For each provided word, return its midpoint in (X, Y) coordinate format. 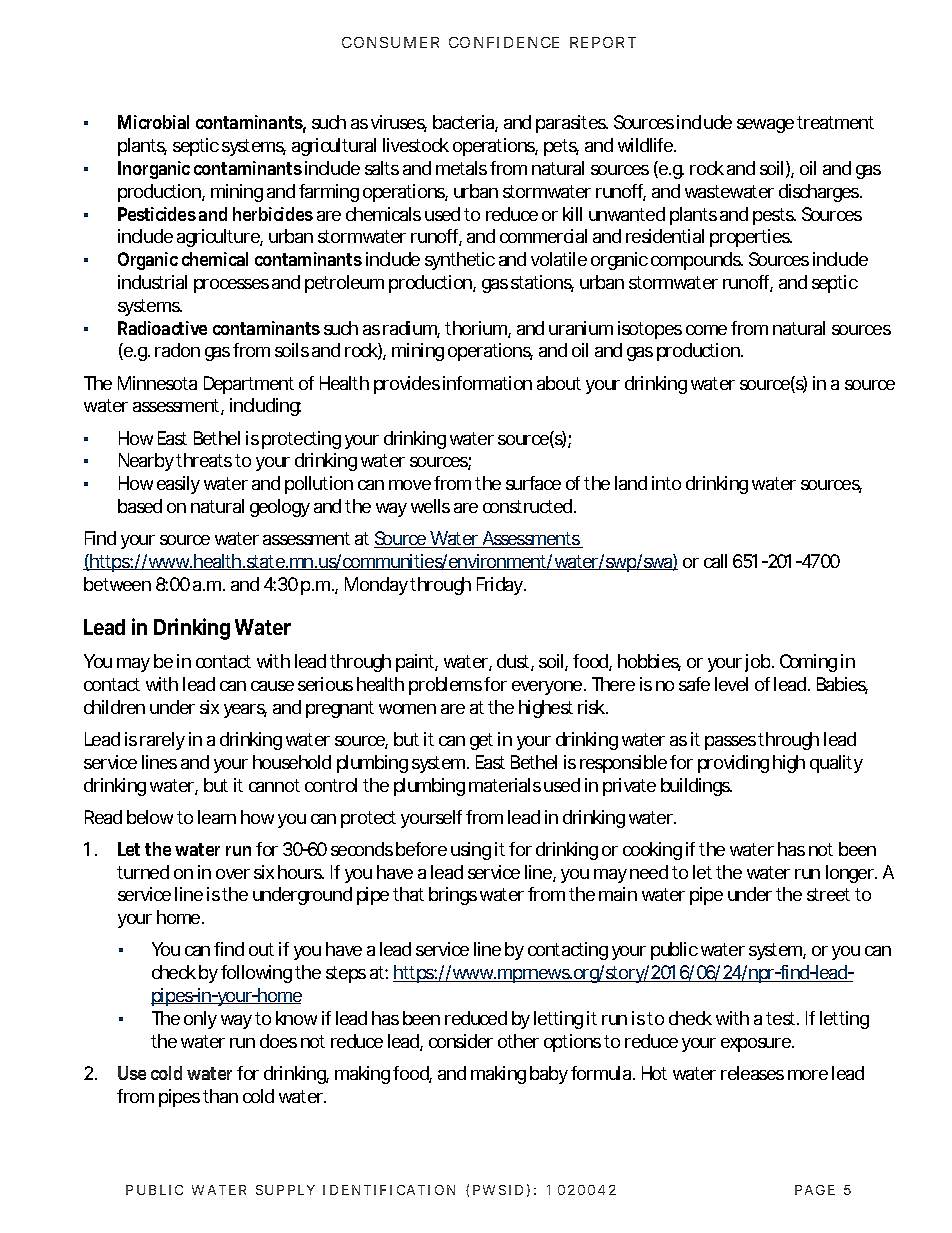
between (117, 584)
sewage (765, 126)
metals (461, 168)
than (220, 1096)
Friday (501, 586)
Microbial (153, 122)
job (757, 663)
